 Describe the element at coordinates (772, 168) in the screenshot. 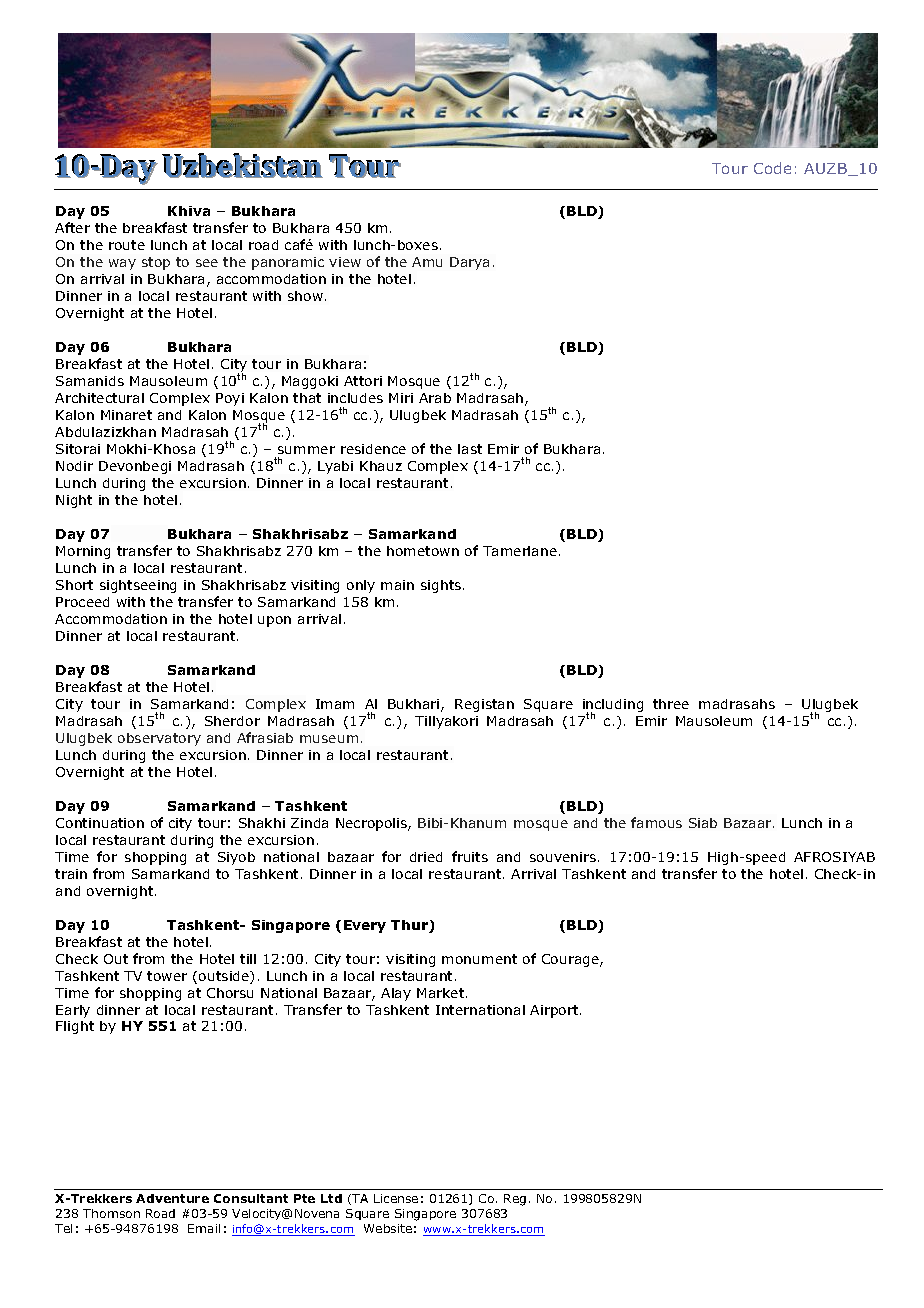

I see `Code` at that location.
